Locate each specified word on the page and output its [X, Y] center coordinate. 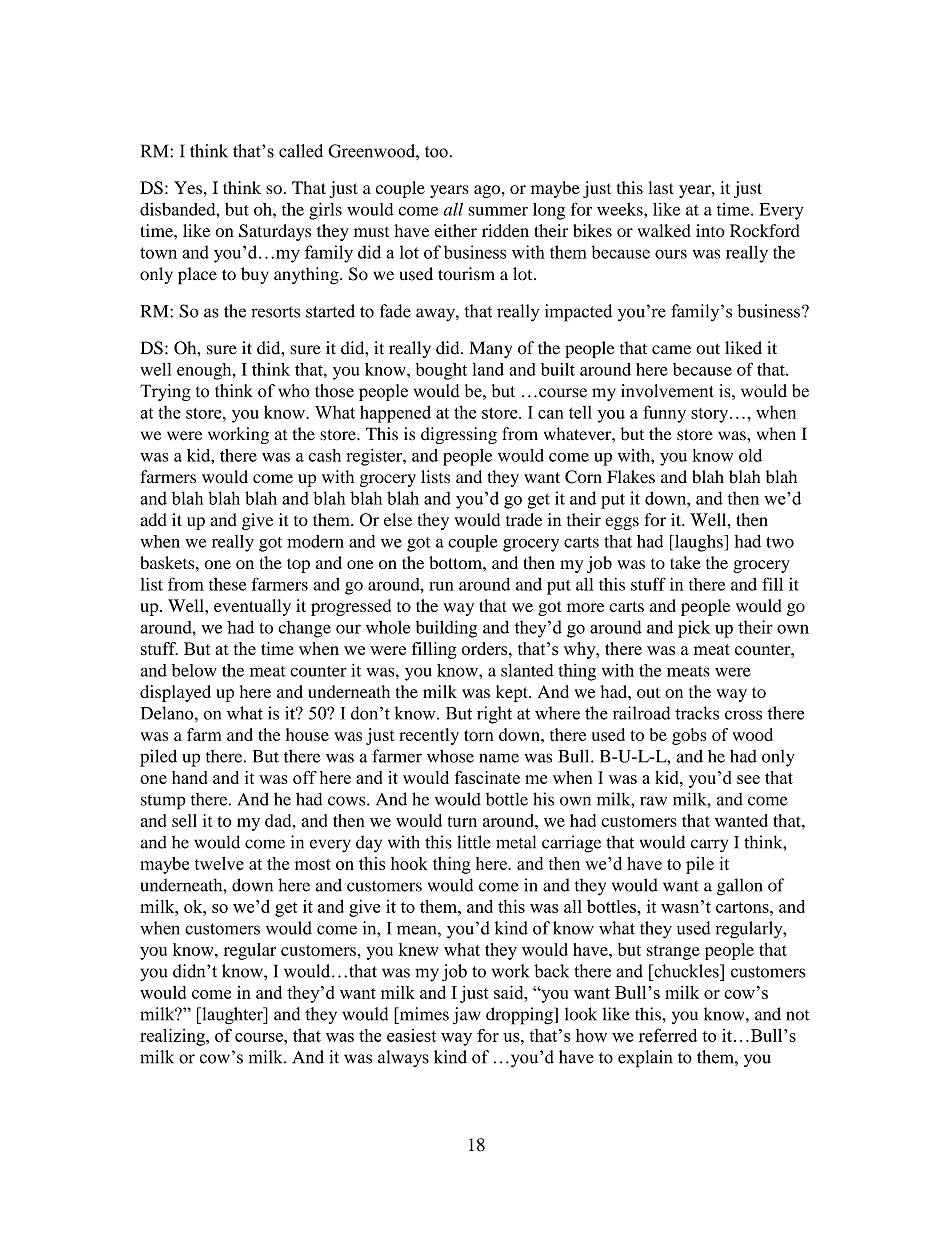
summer [498, 211]
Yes [188, 187]
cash [324, 455]
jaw [467, 1016]
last [661, 187]
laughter [232, 1016]
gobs [689, 736]
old [750, 455]
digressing [459, 435]
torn [478, 735]
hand [189, 777]
